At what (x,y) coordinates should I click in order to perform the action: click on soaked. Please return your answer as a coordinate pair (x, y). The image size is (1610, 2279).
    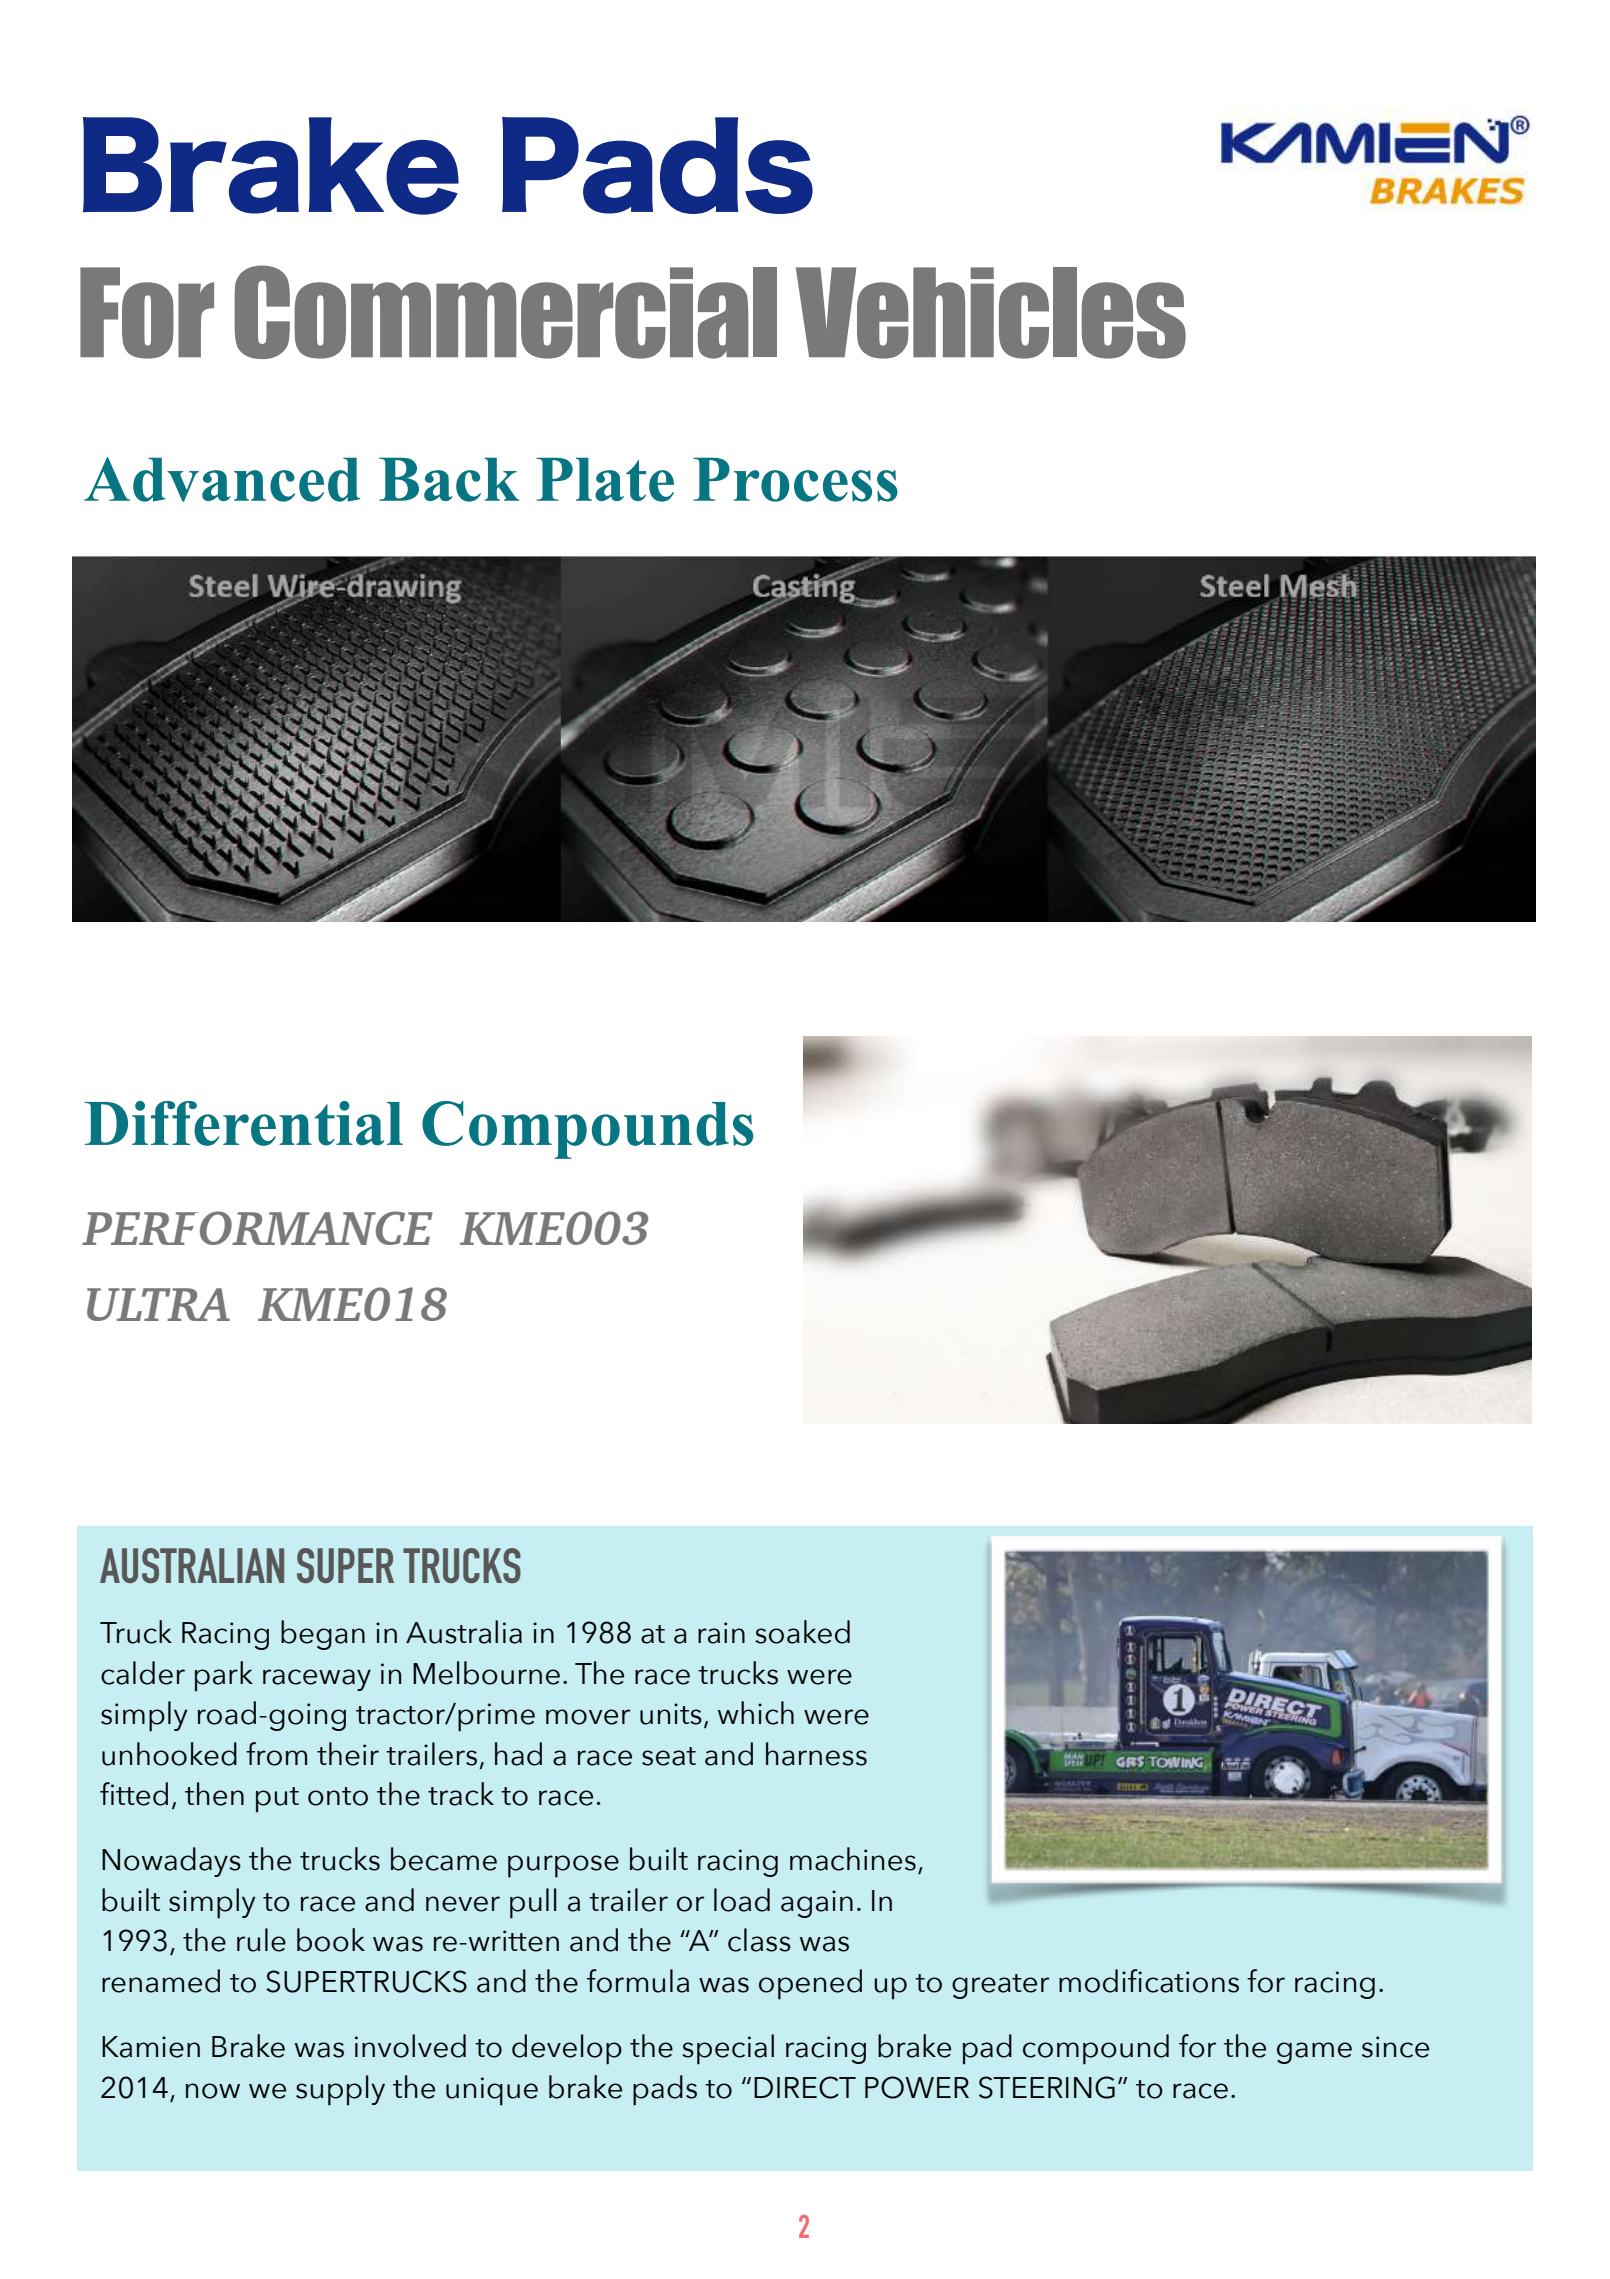
    Looking at the image, I should click on (802, 1632).
